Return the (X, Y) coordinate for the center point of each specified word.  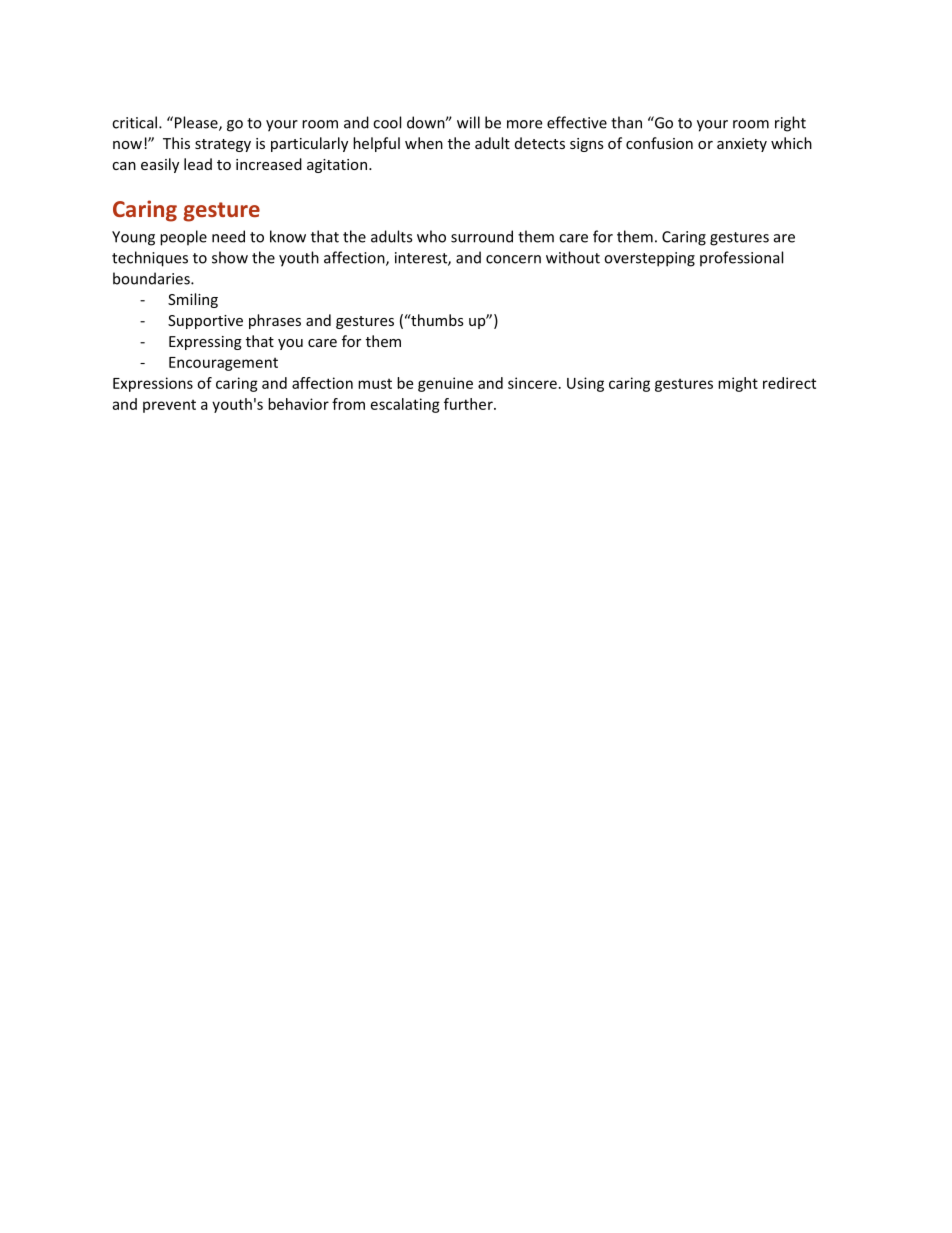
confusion (659, 143)
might (738, 384)
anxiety (742, 145)
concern (513, 259)
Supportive (205, 322)
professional (741, 259)
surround (482, 236)
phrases (275, 321)
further (469, 404)
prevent (169, 406)
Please (197, 123)
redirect (789, 383)
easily (160, 165)
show (230, 257)
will (468, 122)
